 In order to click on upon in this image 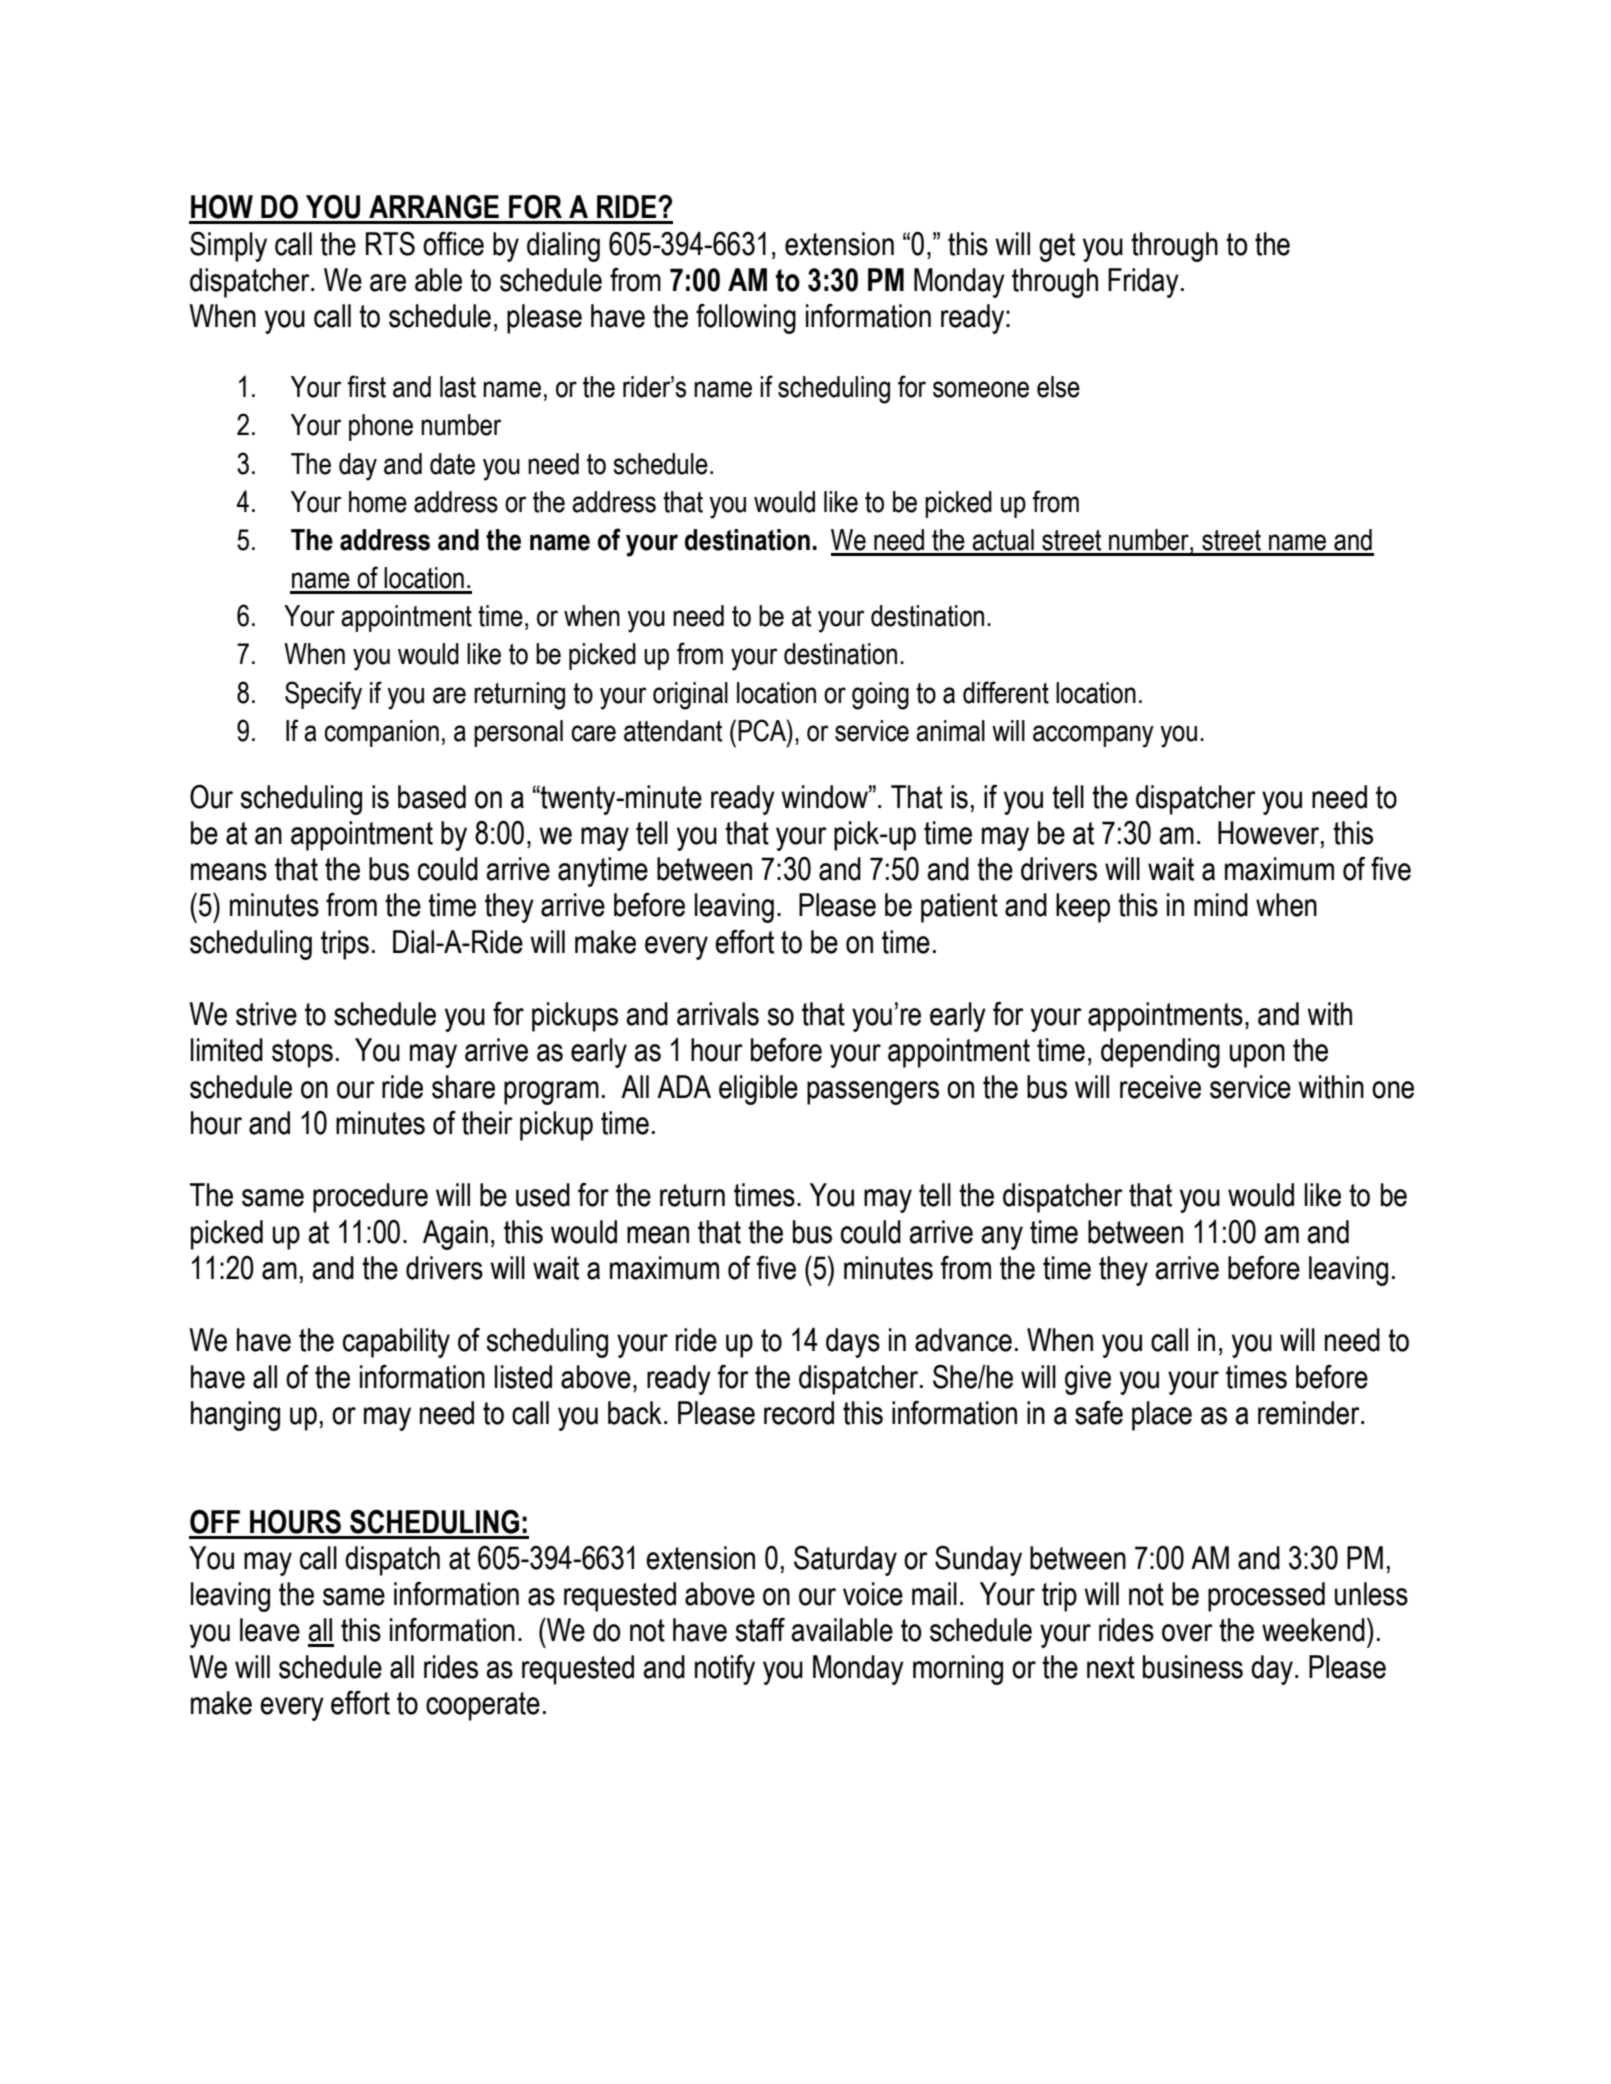, I will do `click(1257, 1056)`.
